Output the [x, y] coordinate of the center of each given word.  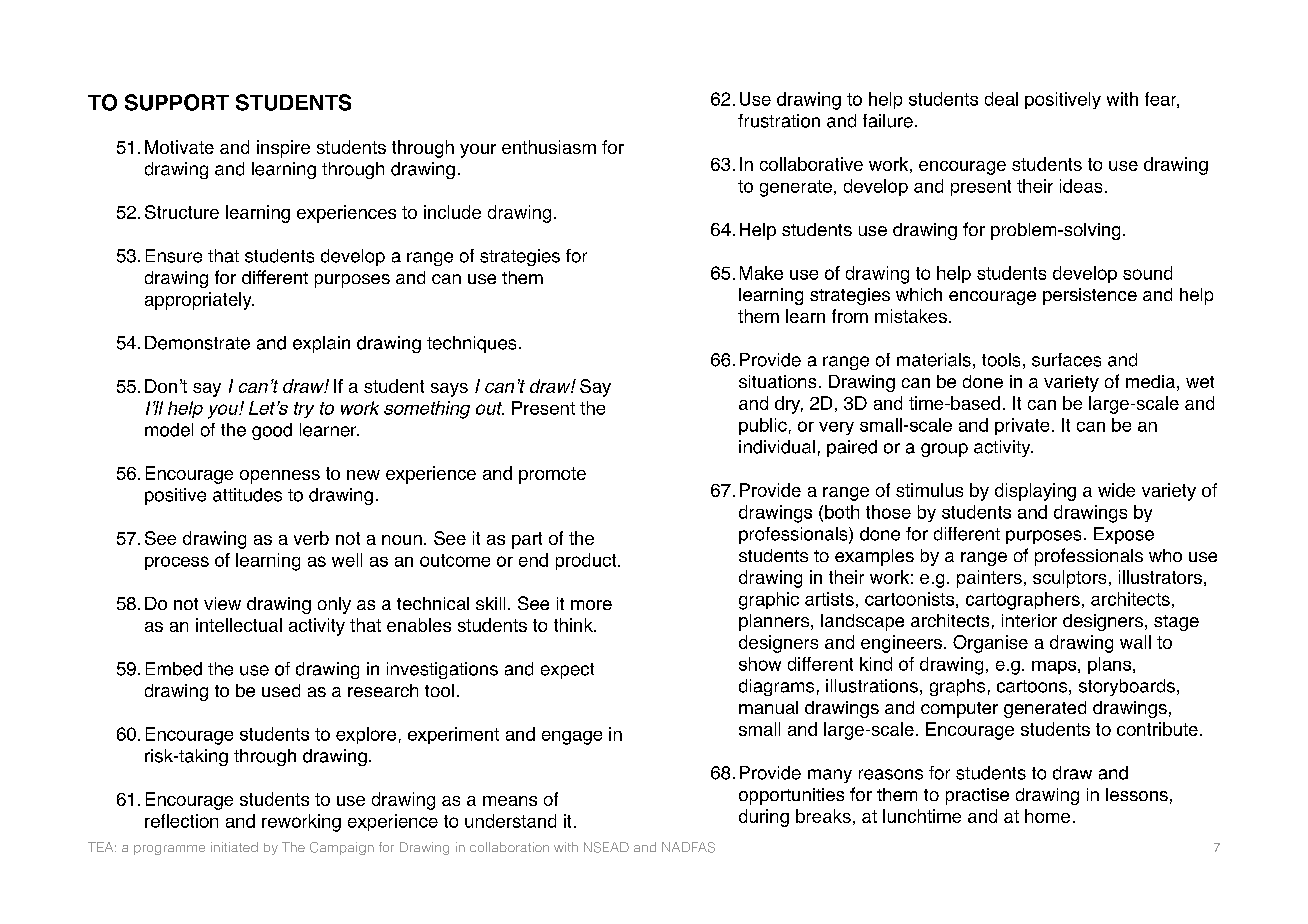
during [764, 818]
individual [777, 447]
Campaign [342, 848]
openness [280, 477]
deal [1001, 99]
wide [1116, 490]
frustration [779, 121]
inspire [283, 149]
